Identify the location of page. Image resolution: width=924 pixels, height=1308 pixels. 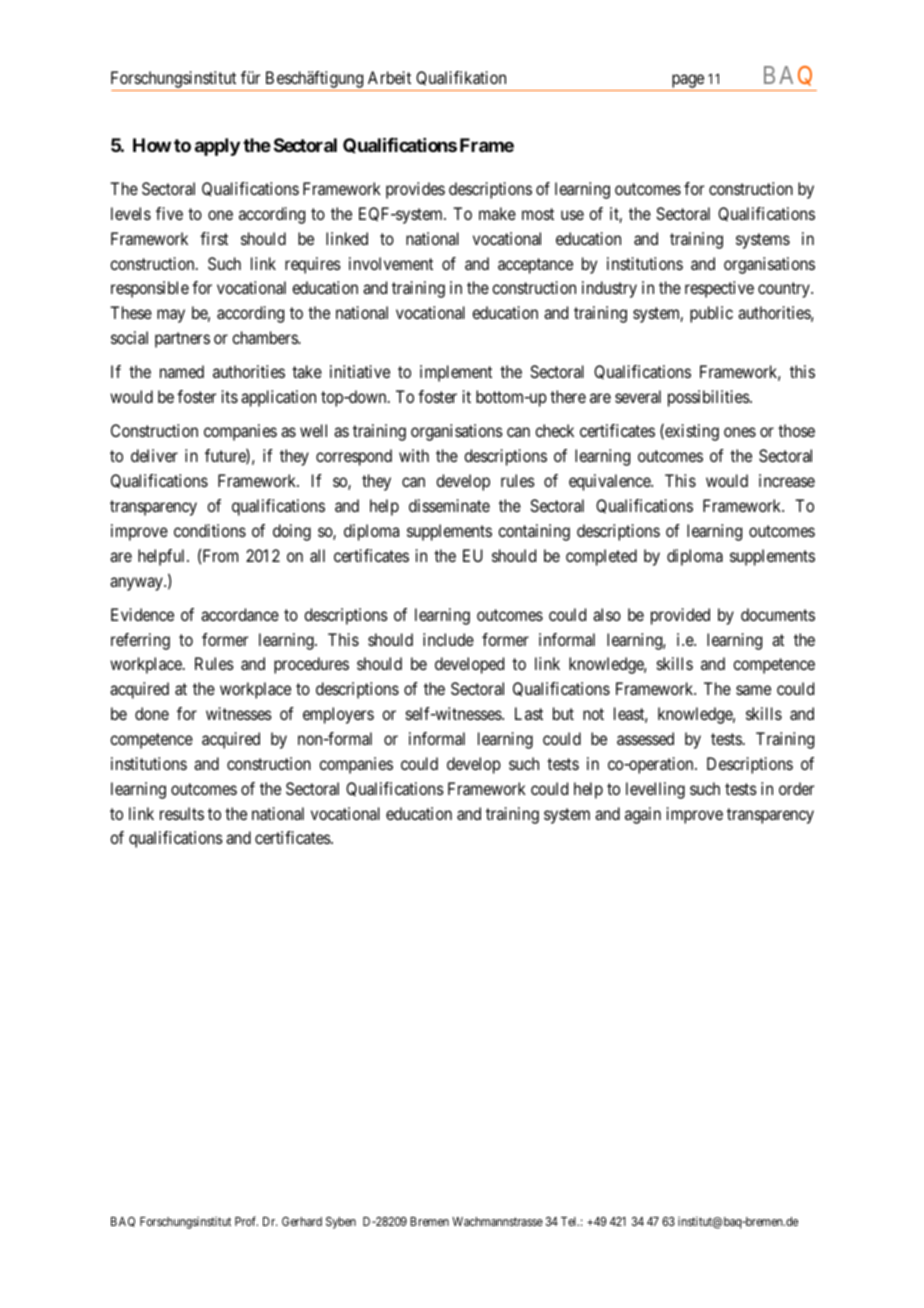
(687, 82).
